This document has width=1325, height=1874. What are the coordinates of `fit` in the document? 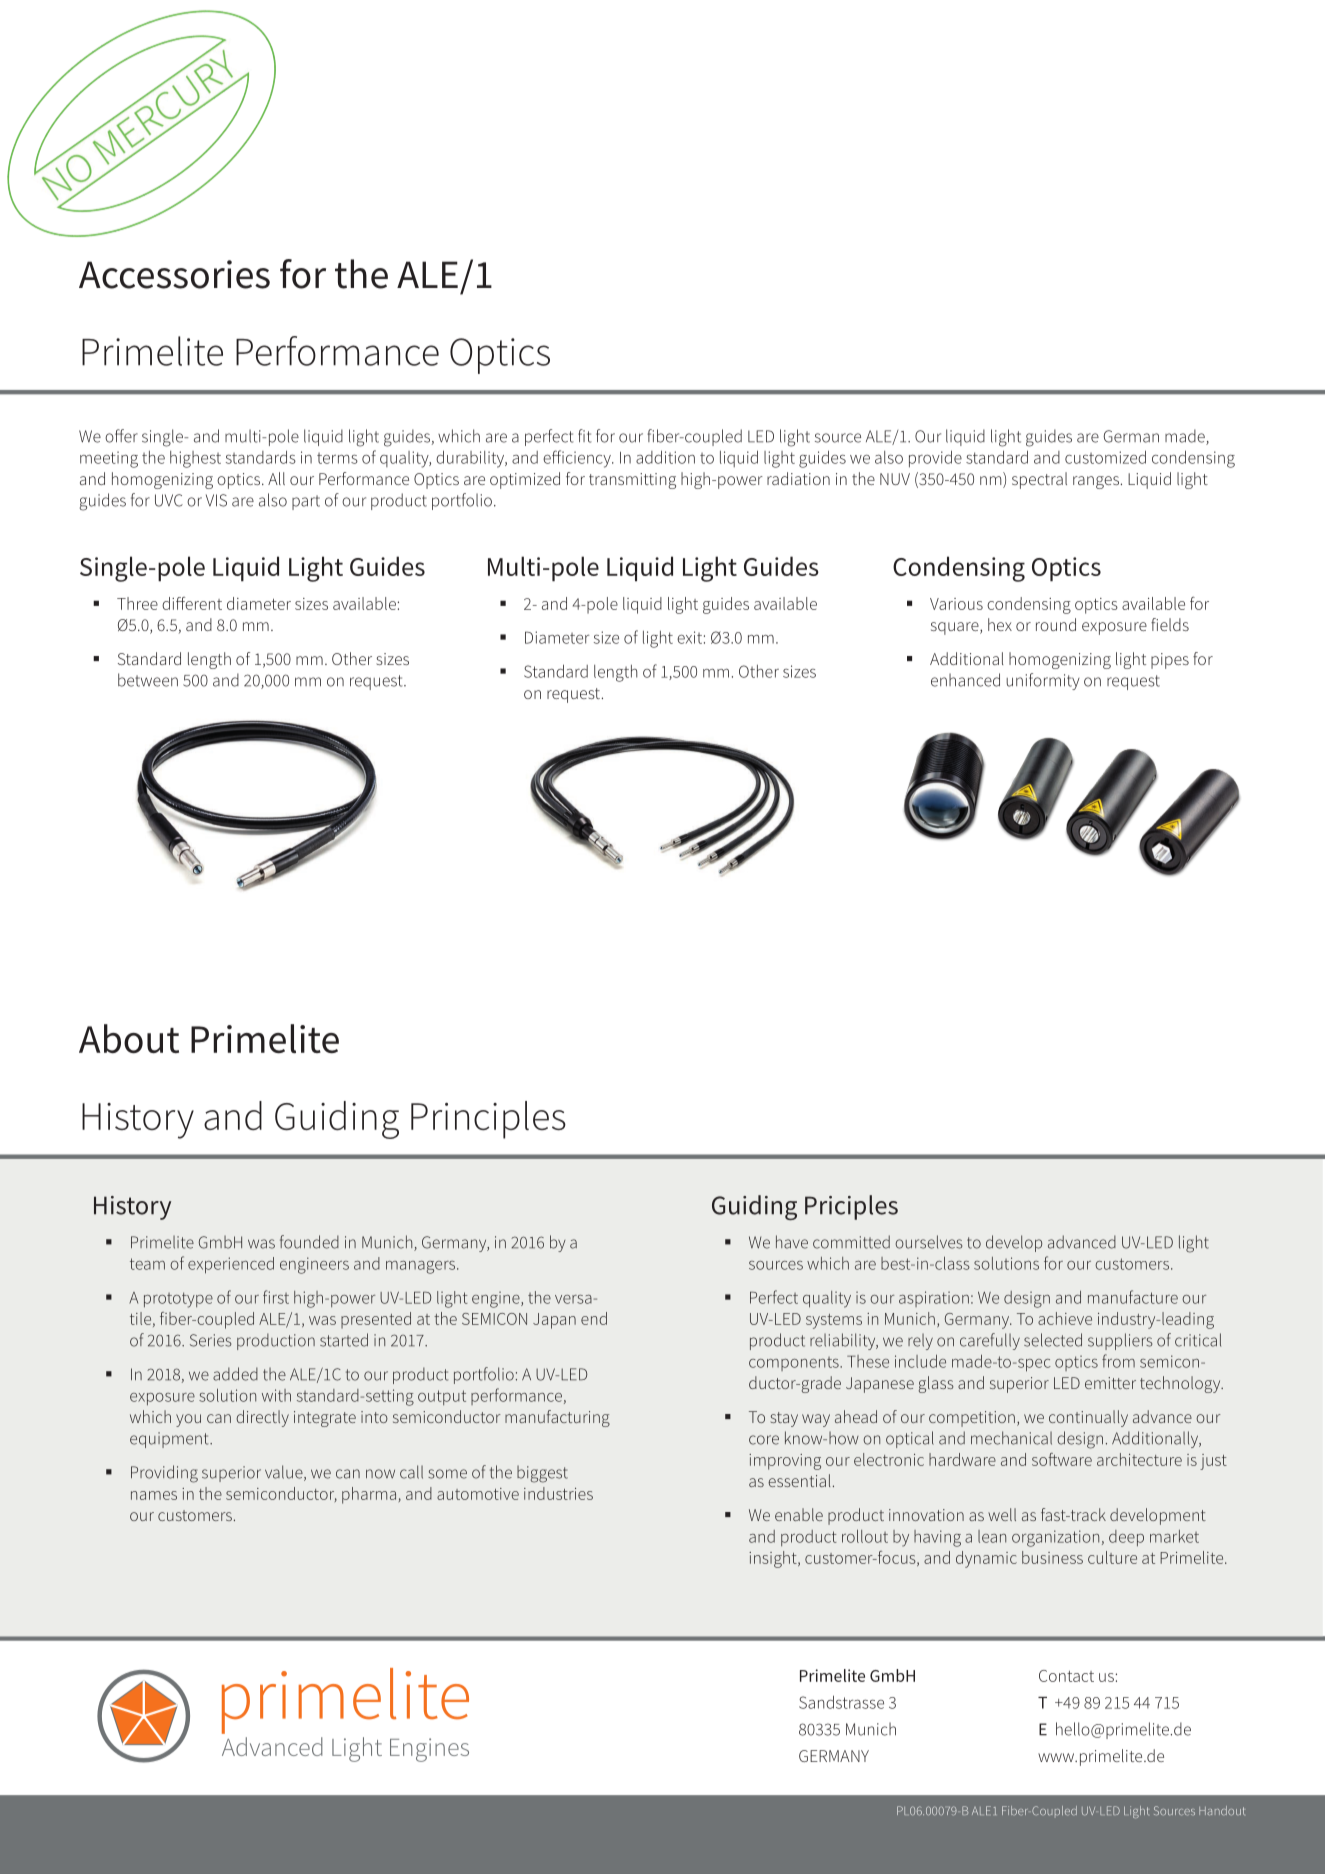 It's located at (584, 436).
